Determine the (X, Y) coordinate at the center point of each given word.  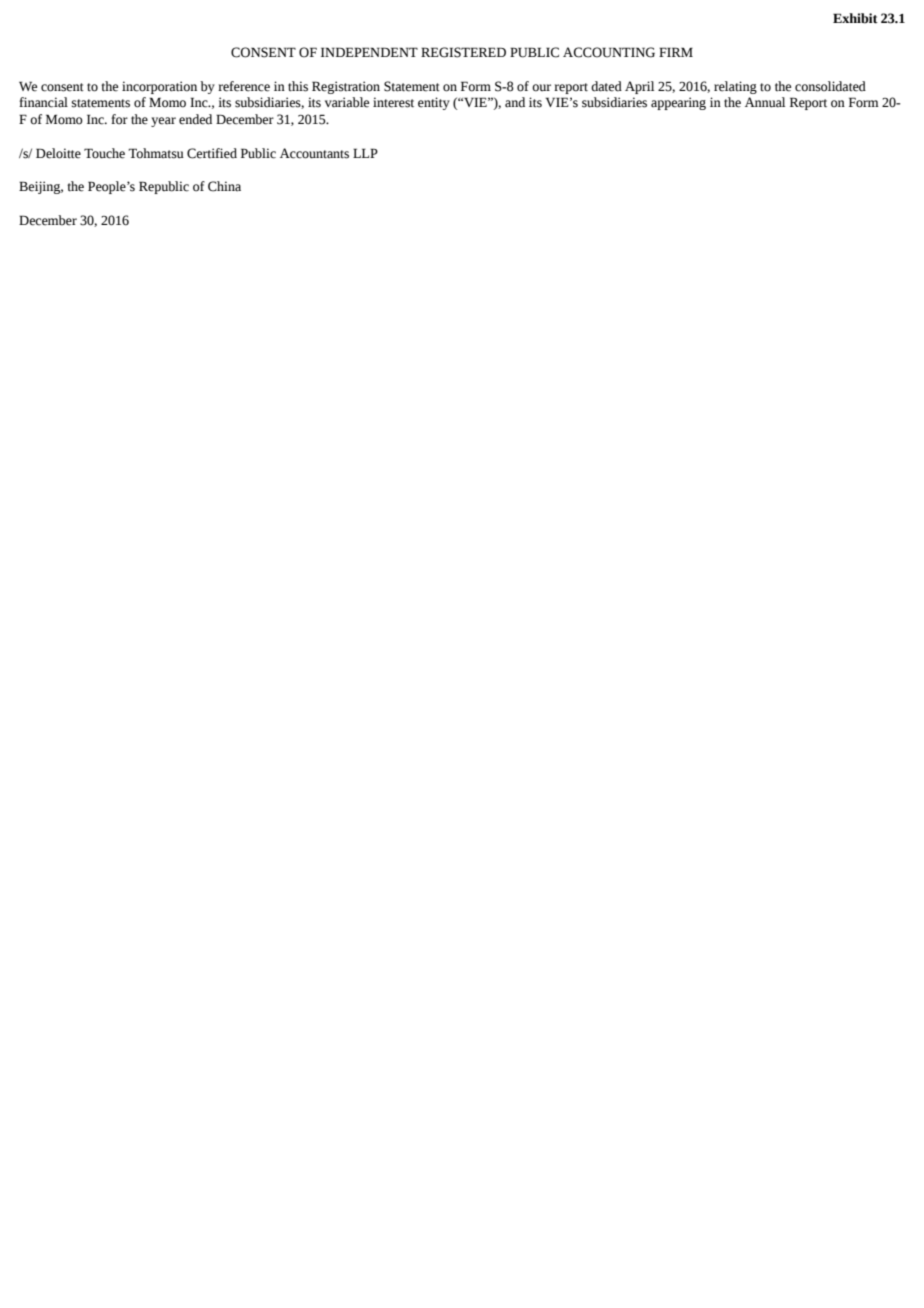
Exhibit (855, 18)
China (224, 186)
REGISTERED (463, 52)
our (541, 88)
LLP (365, 153)
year (163, 122)
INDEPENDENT (369, 52)
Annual (765, 102)
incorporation (159, 87)
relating (735, 87)
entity (434, 103)
